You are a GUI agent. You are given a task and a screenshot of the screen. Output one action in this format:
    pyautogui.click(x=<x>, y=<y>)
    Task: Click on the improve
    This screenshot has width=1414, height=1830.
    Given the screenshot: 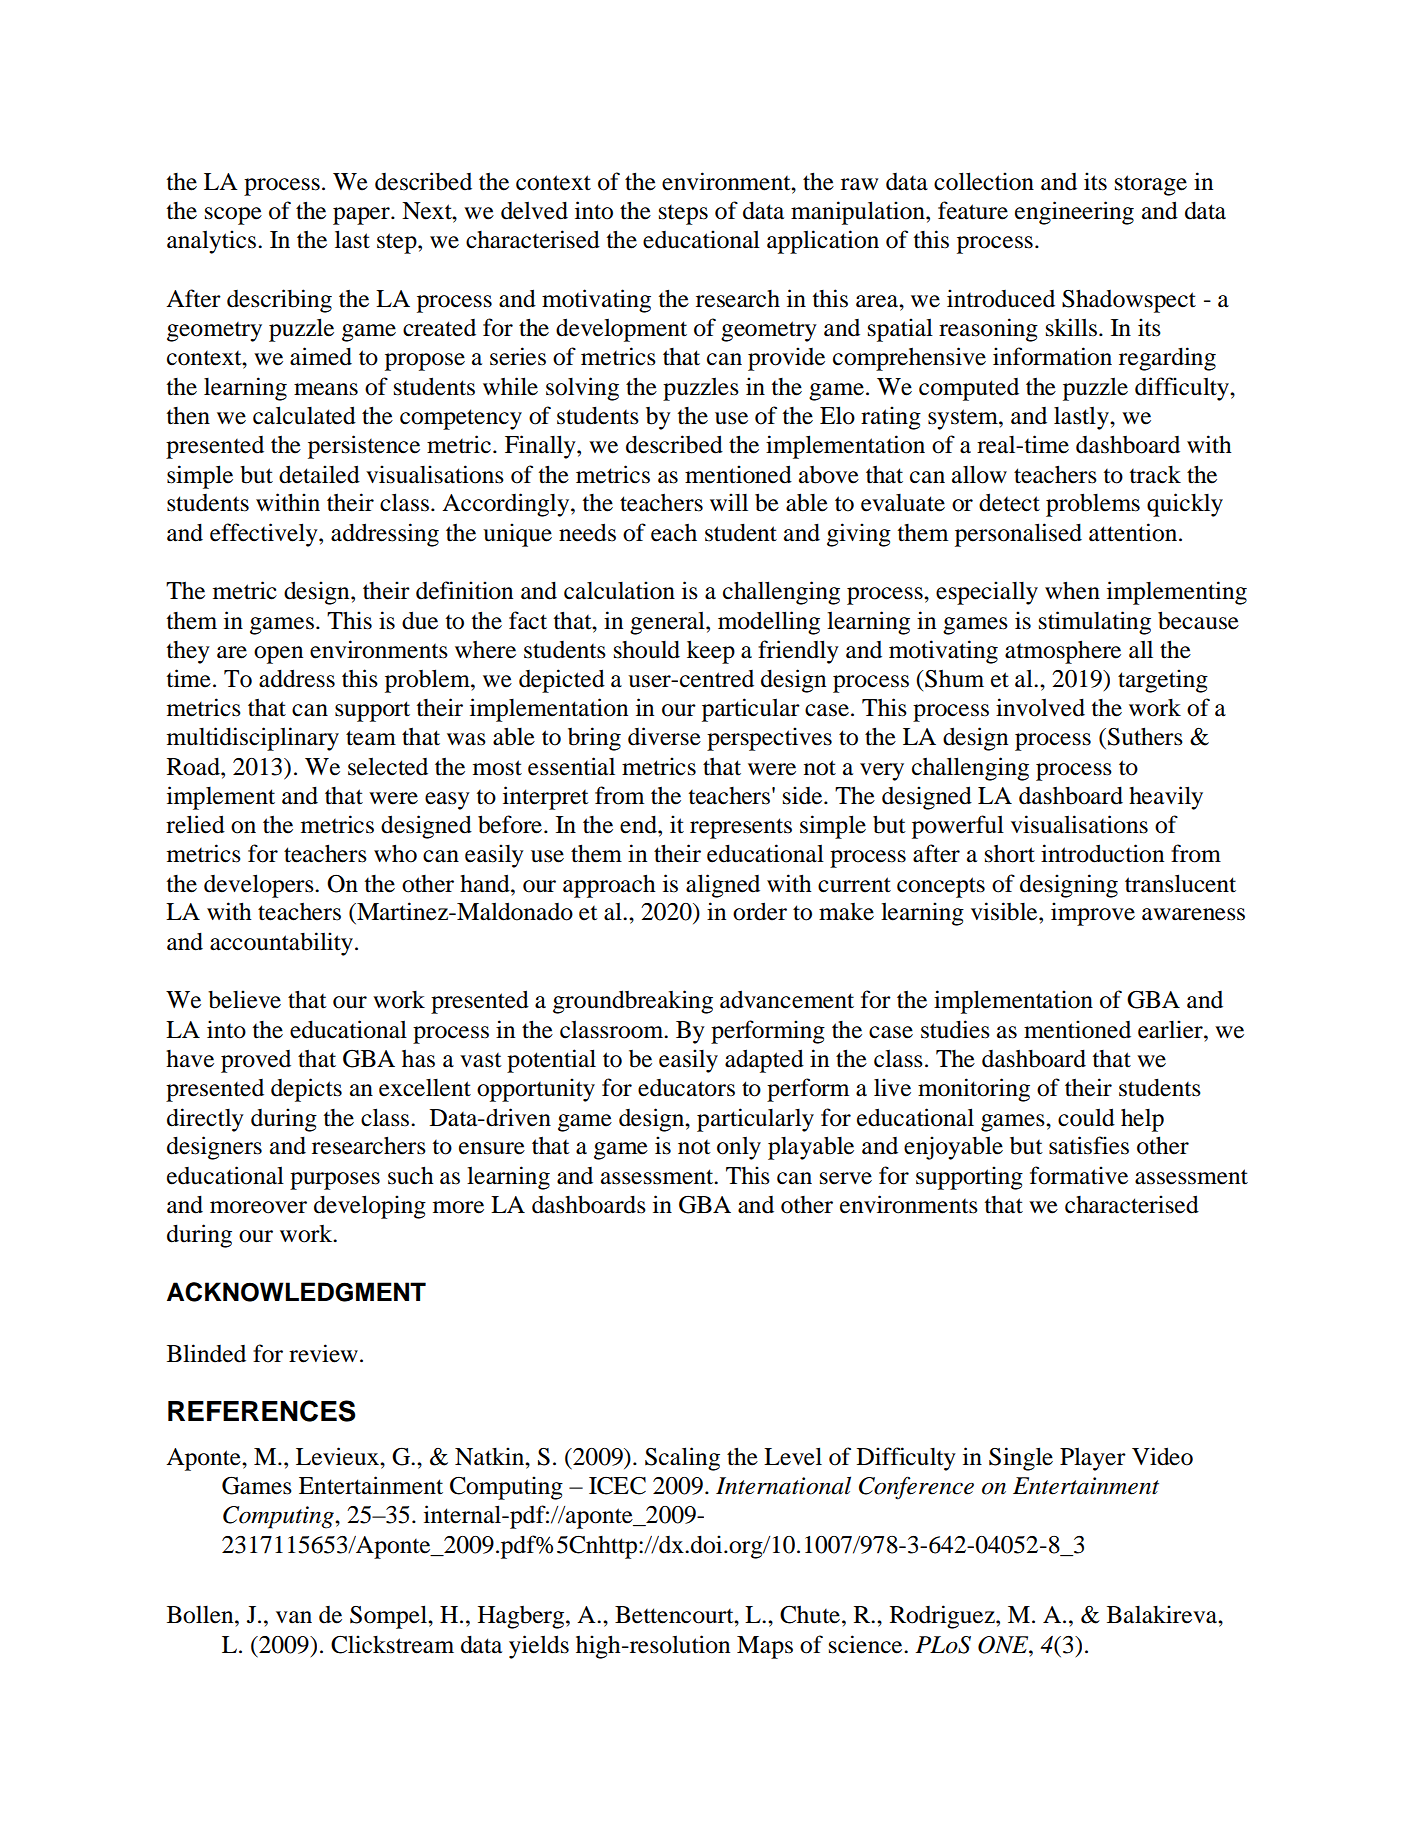 What is the action you would take?
    pyautogui.click(x=1093, y=914)
